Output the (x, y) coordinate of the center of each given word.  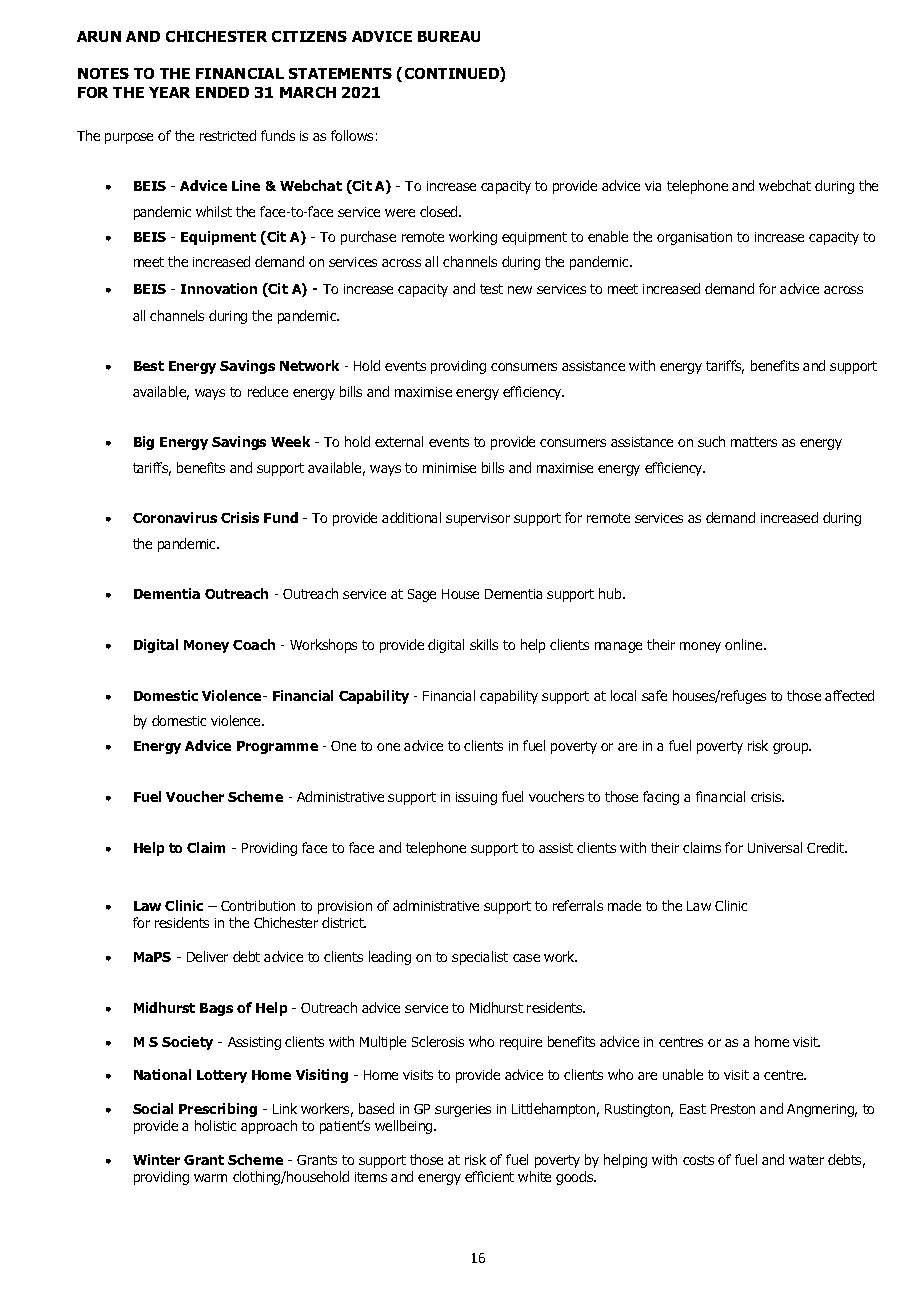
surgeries (463, 1110)
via (653, 186)
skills (484, 644)
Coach (254, 644)
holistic (215, 1125)
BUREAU (449, 36)
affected (849, 695)
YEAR (169, 92)
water (806, 1160)
